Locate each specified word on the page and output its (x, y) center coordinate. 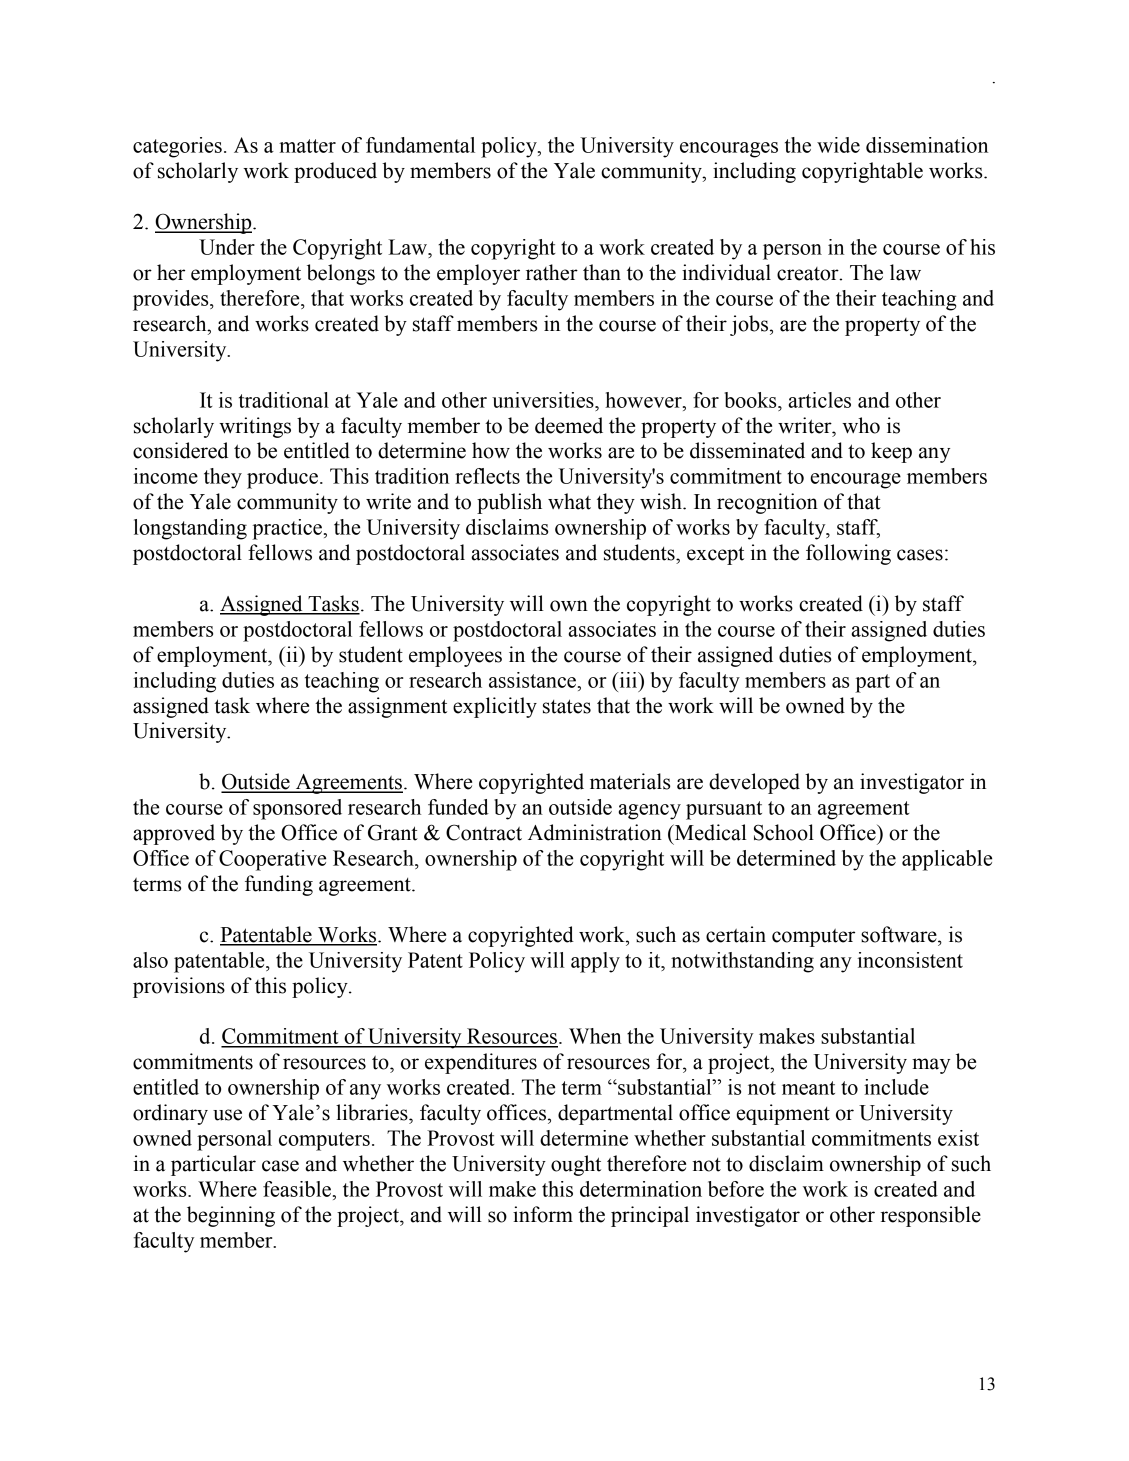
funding (279, 885)
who (861, 425)
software (900, 934)
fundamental (420, 145)
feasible (297, 1189)
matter (307, 146)
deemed (569, 425)
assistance (532, 680)
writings (255, 427)
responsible (930, 1216)
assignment (397, 707)
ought (576, 1165)
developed (754, 783)
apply (595, 962)
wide (838, 145)
